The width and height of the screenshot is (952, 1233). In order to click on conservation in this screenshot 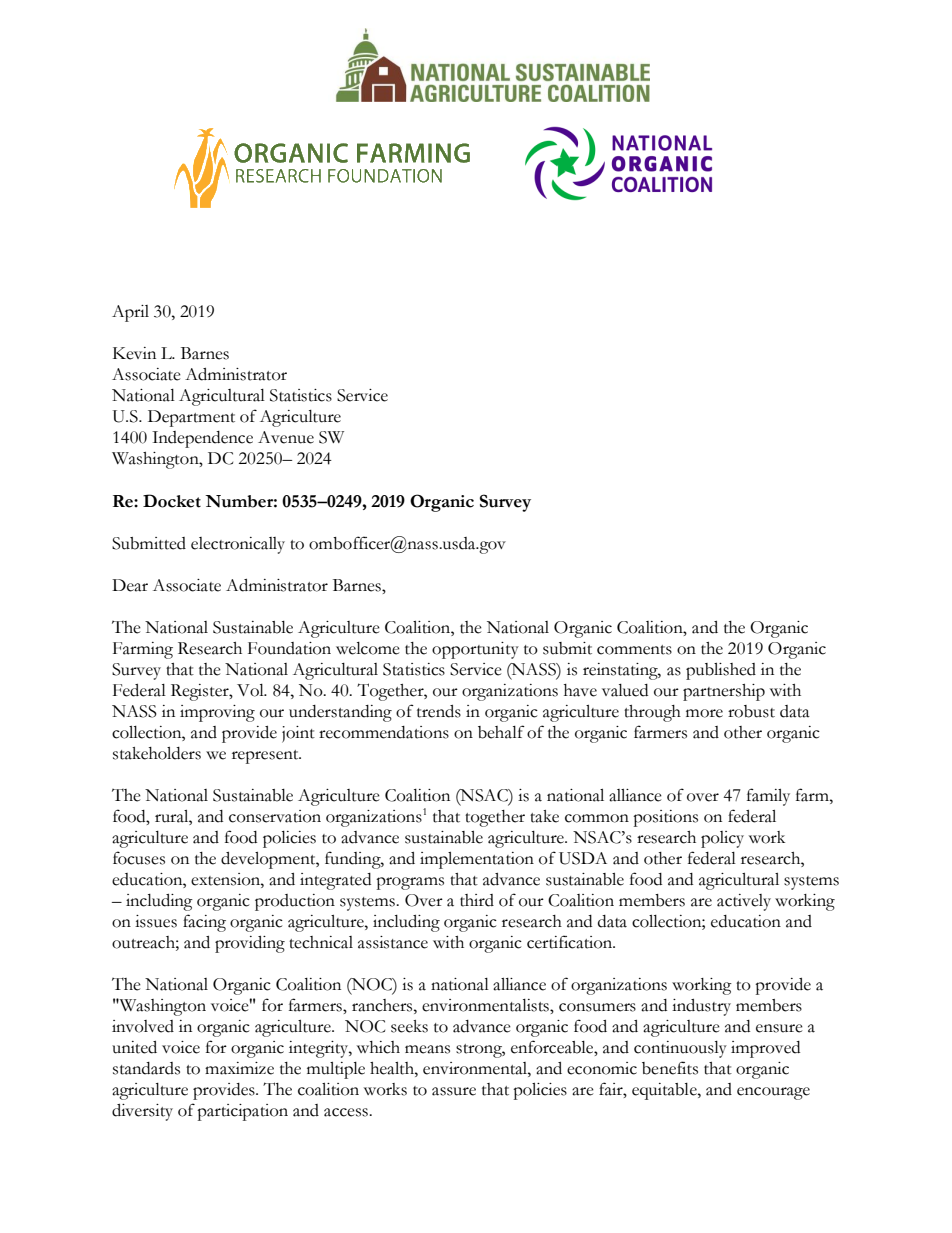, I will do `click(275, 816)`.
